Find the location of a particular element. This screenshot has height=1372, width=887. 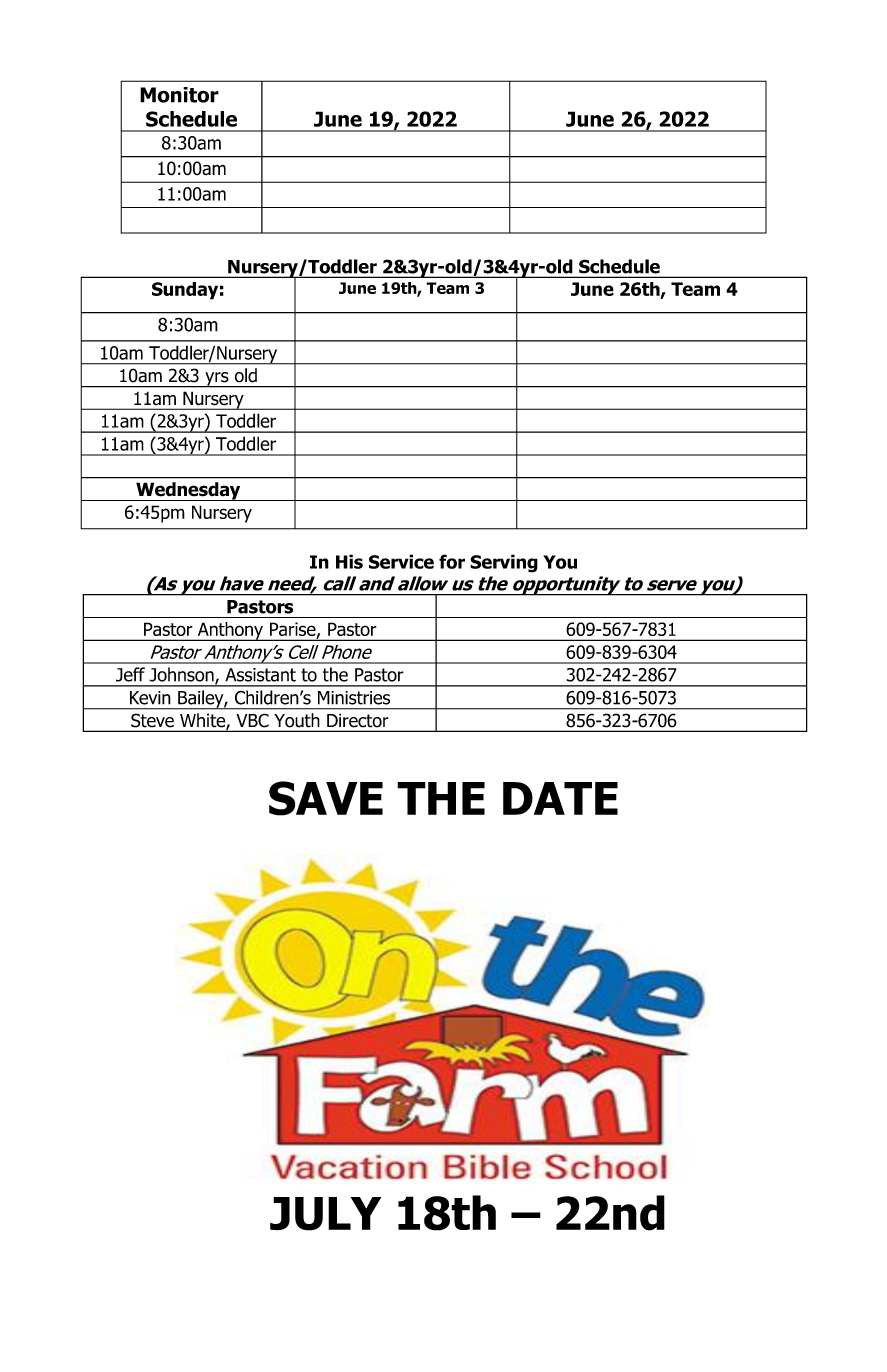

DATE is located at coordinates (560, 798).
